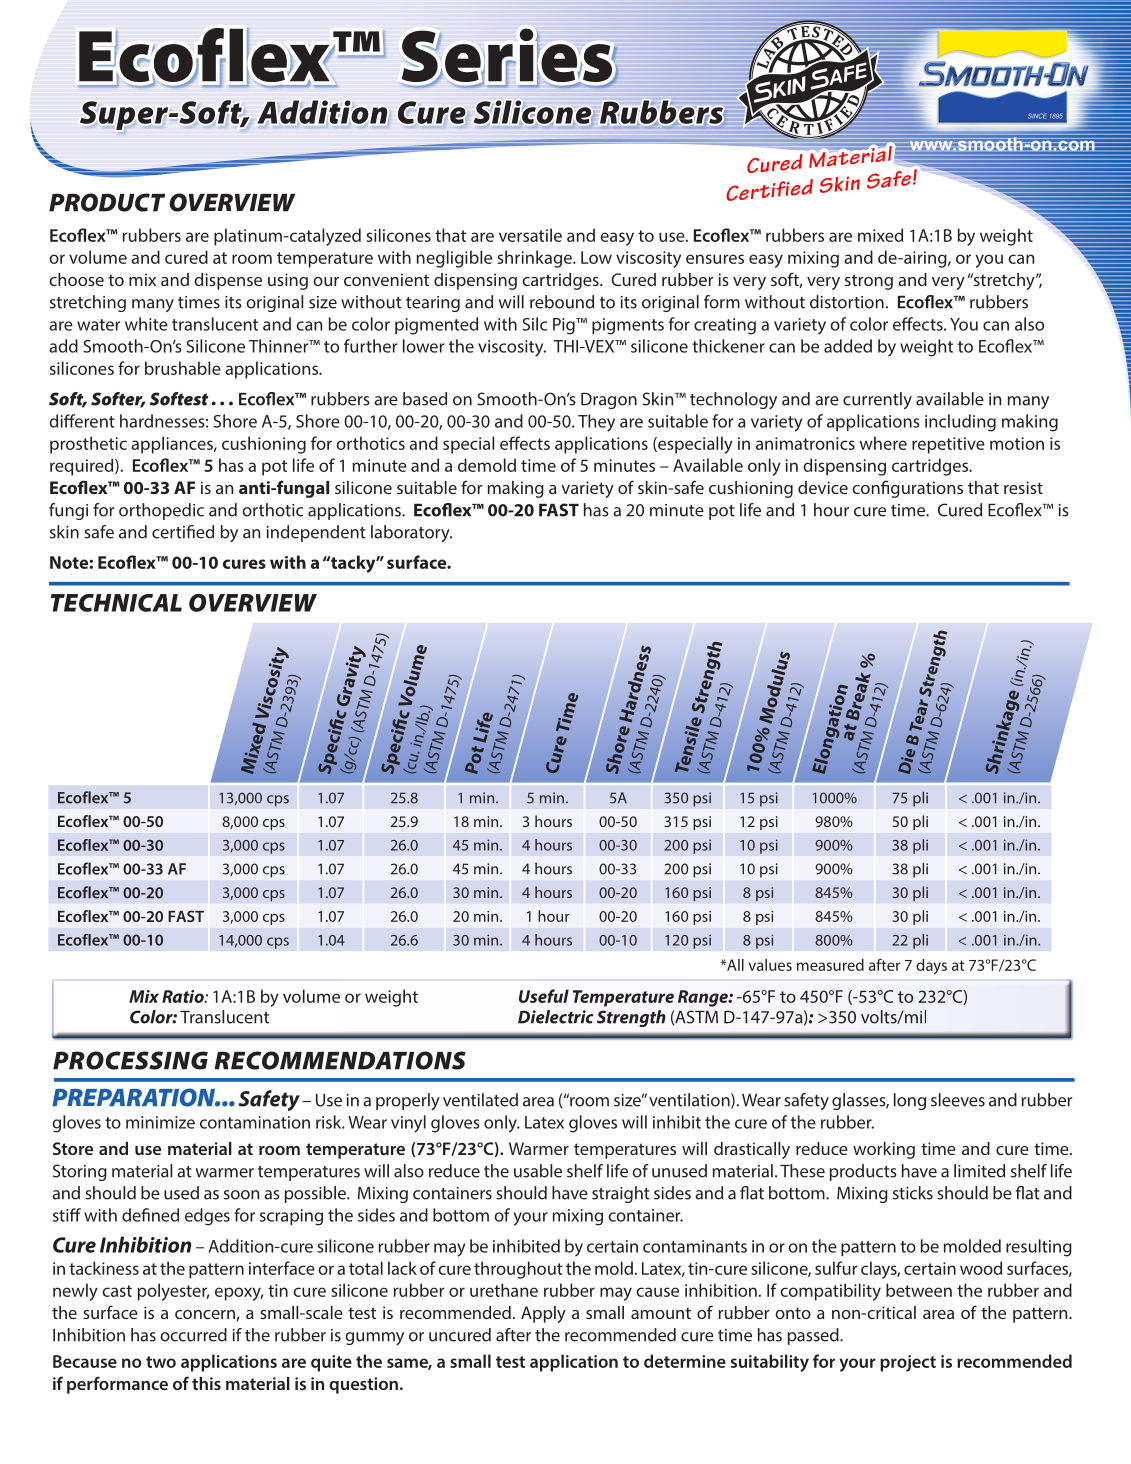  Describe the element at coordinates (543, 1314) in the screenshot. I see `Apply` at that location.
